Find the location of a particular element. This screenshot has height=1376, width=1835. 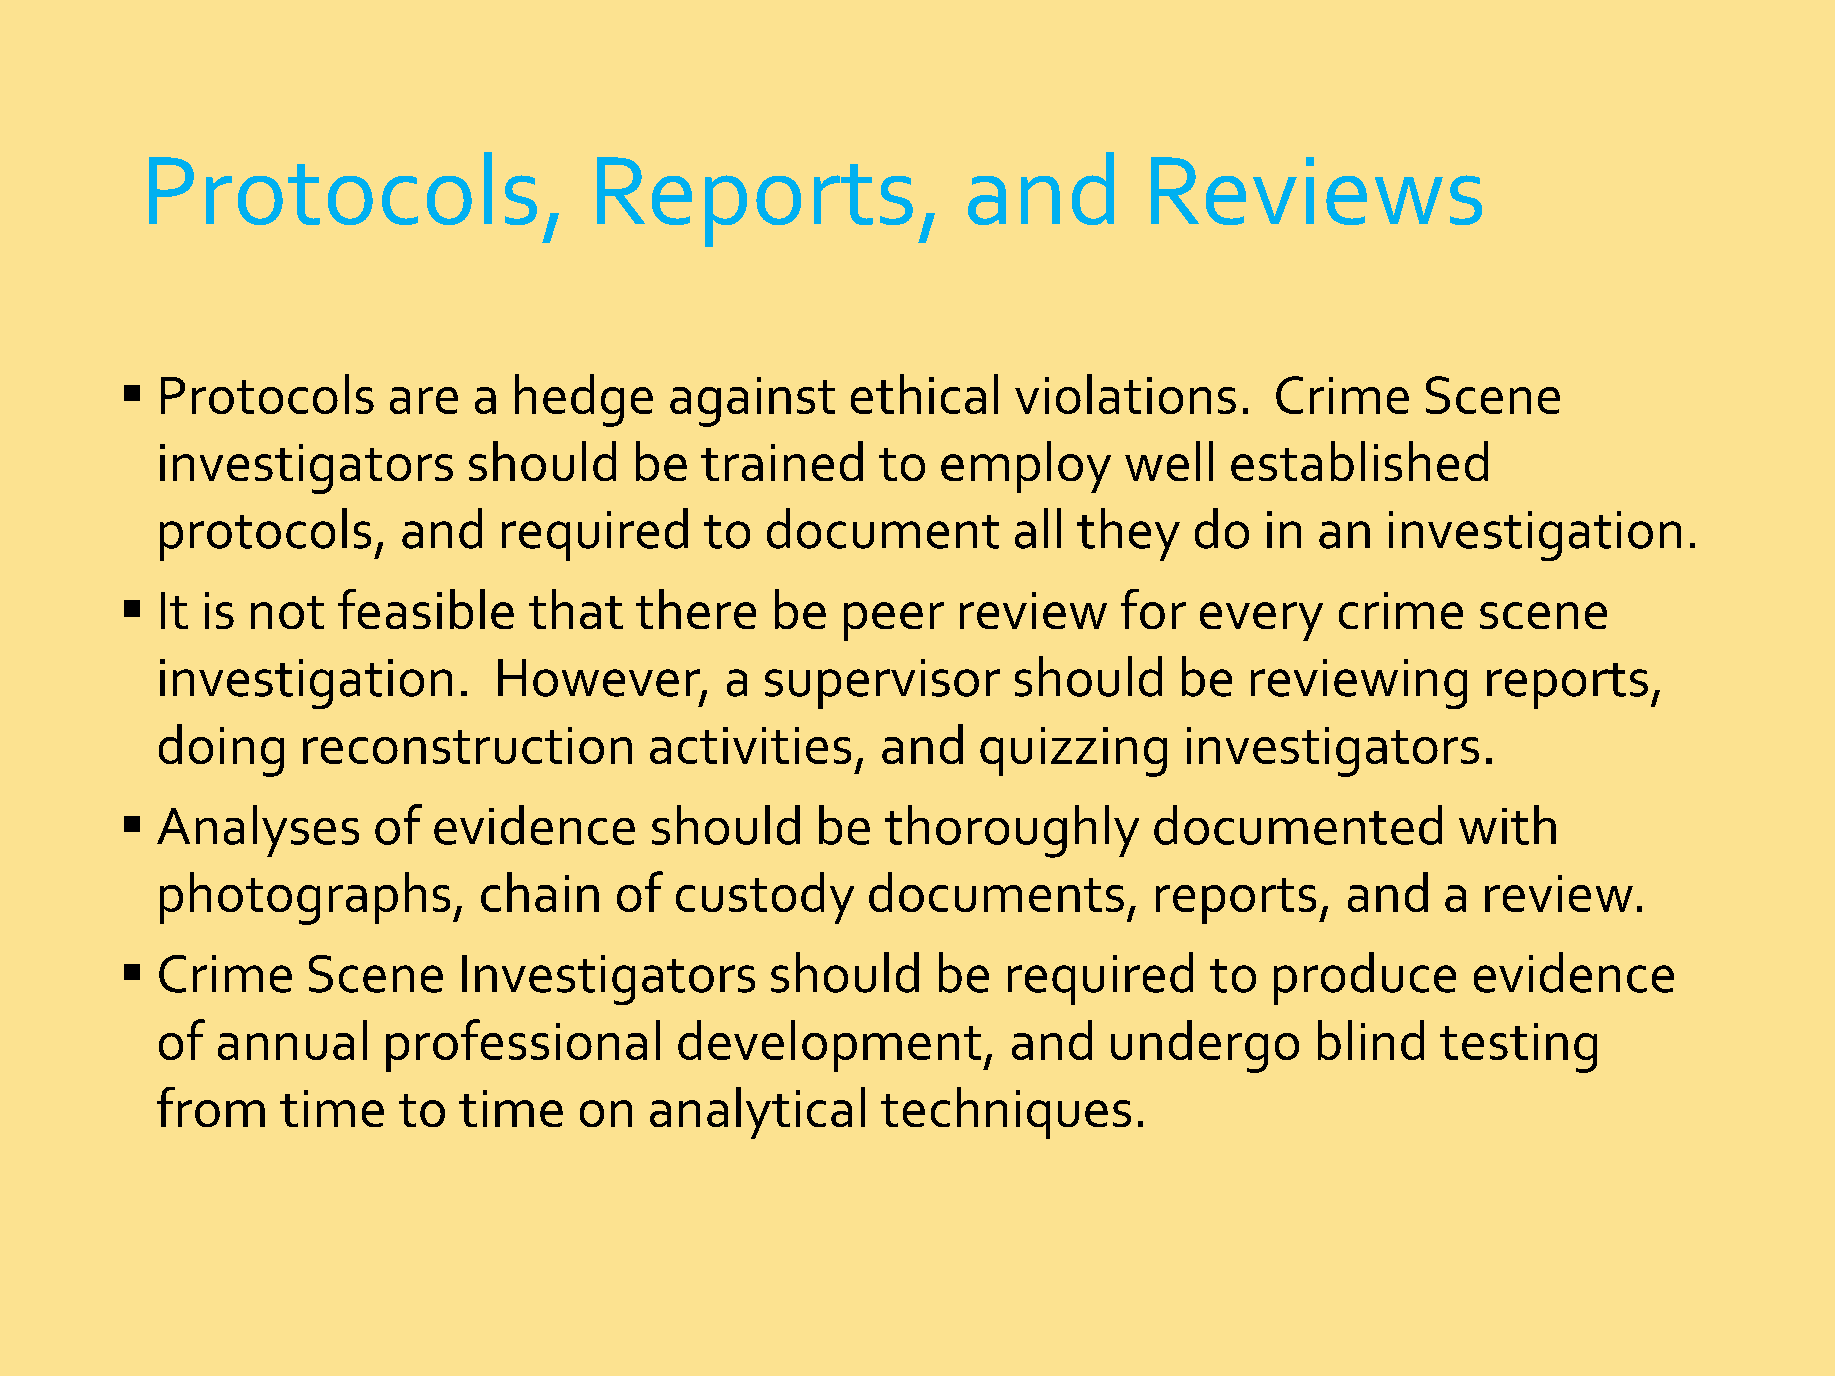

activities is located at coordinates (750, 745).
